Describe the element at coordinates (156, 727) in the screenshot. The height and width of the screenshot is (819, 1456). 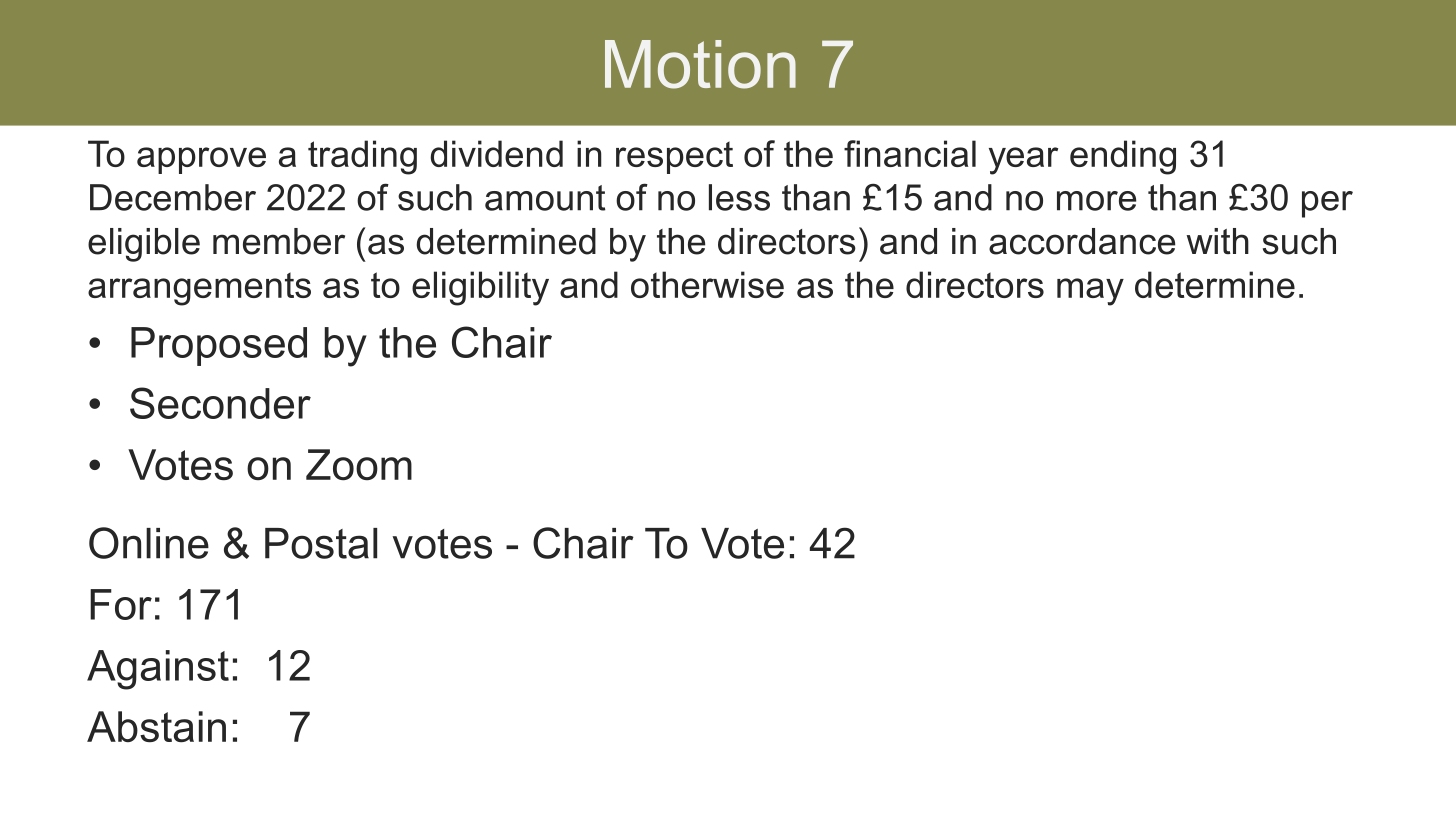
I see `Abstain` at that location.
